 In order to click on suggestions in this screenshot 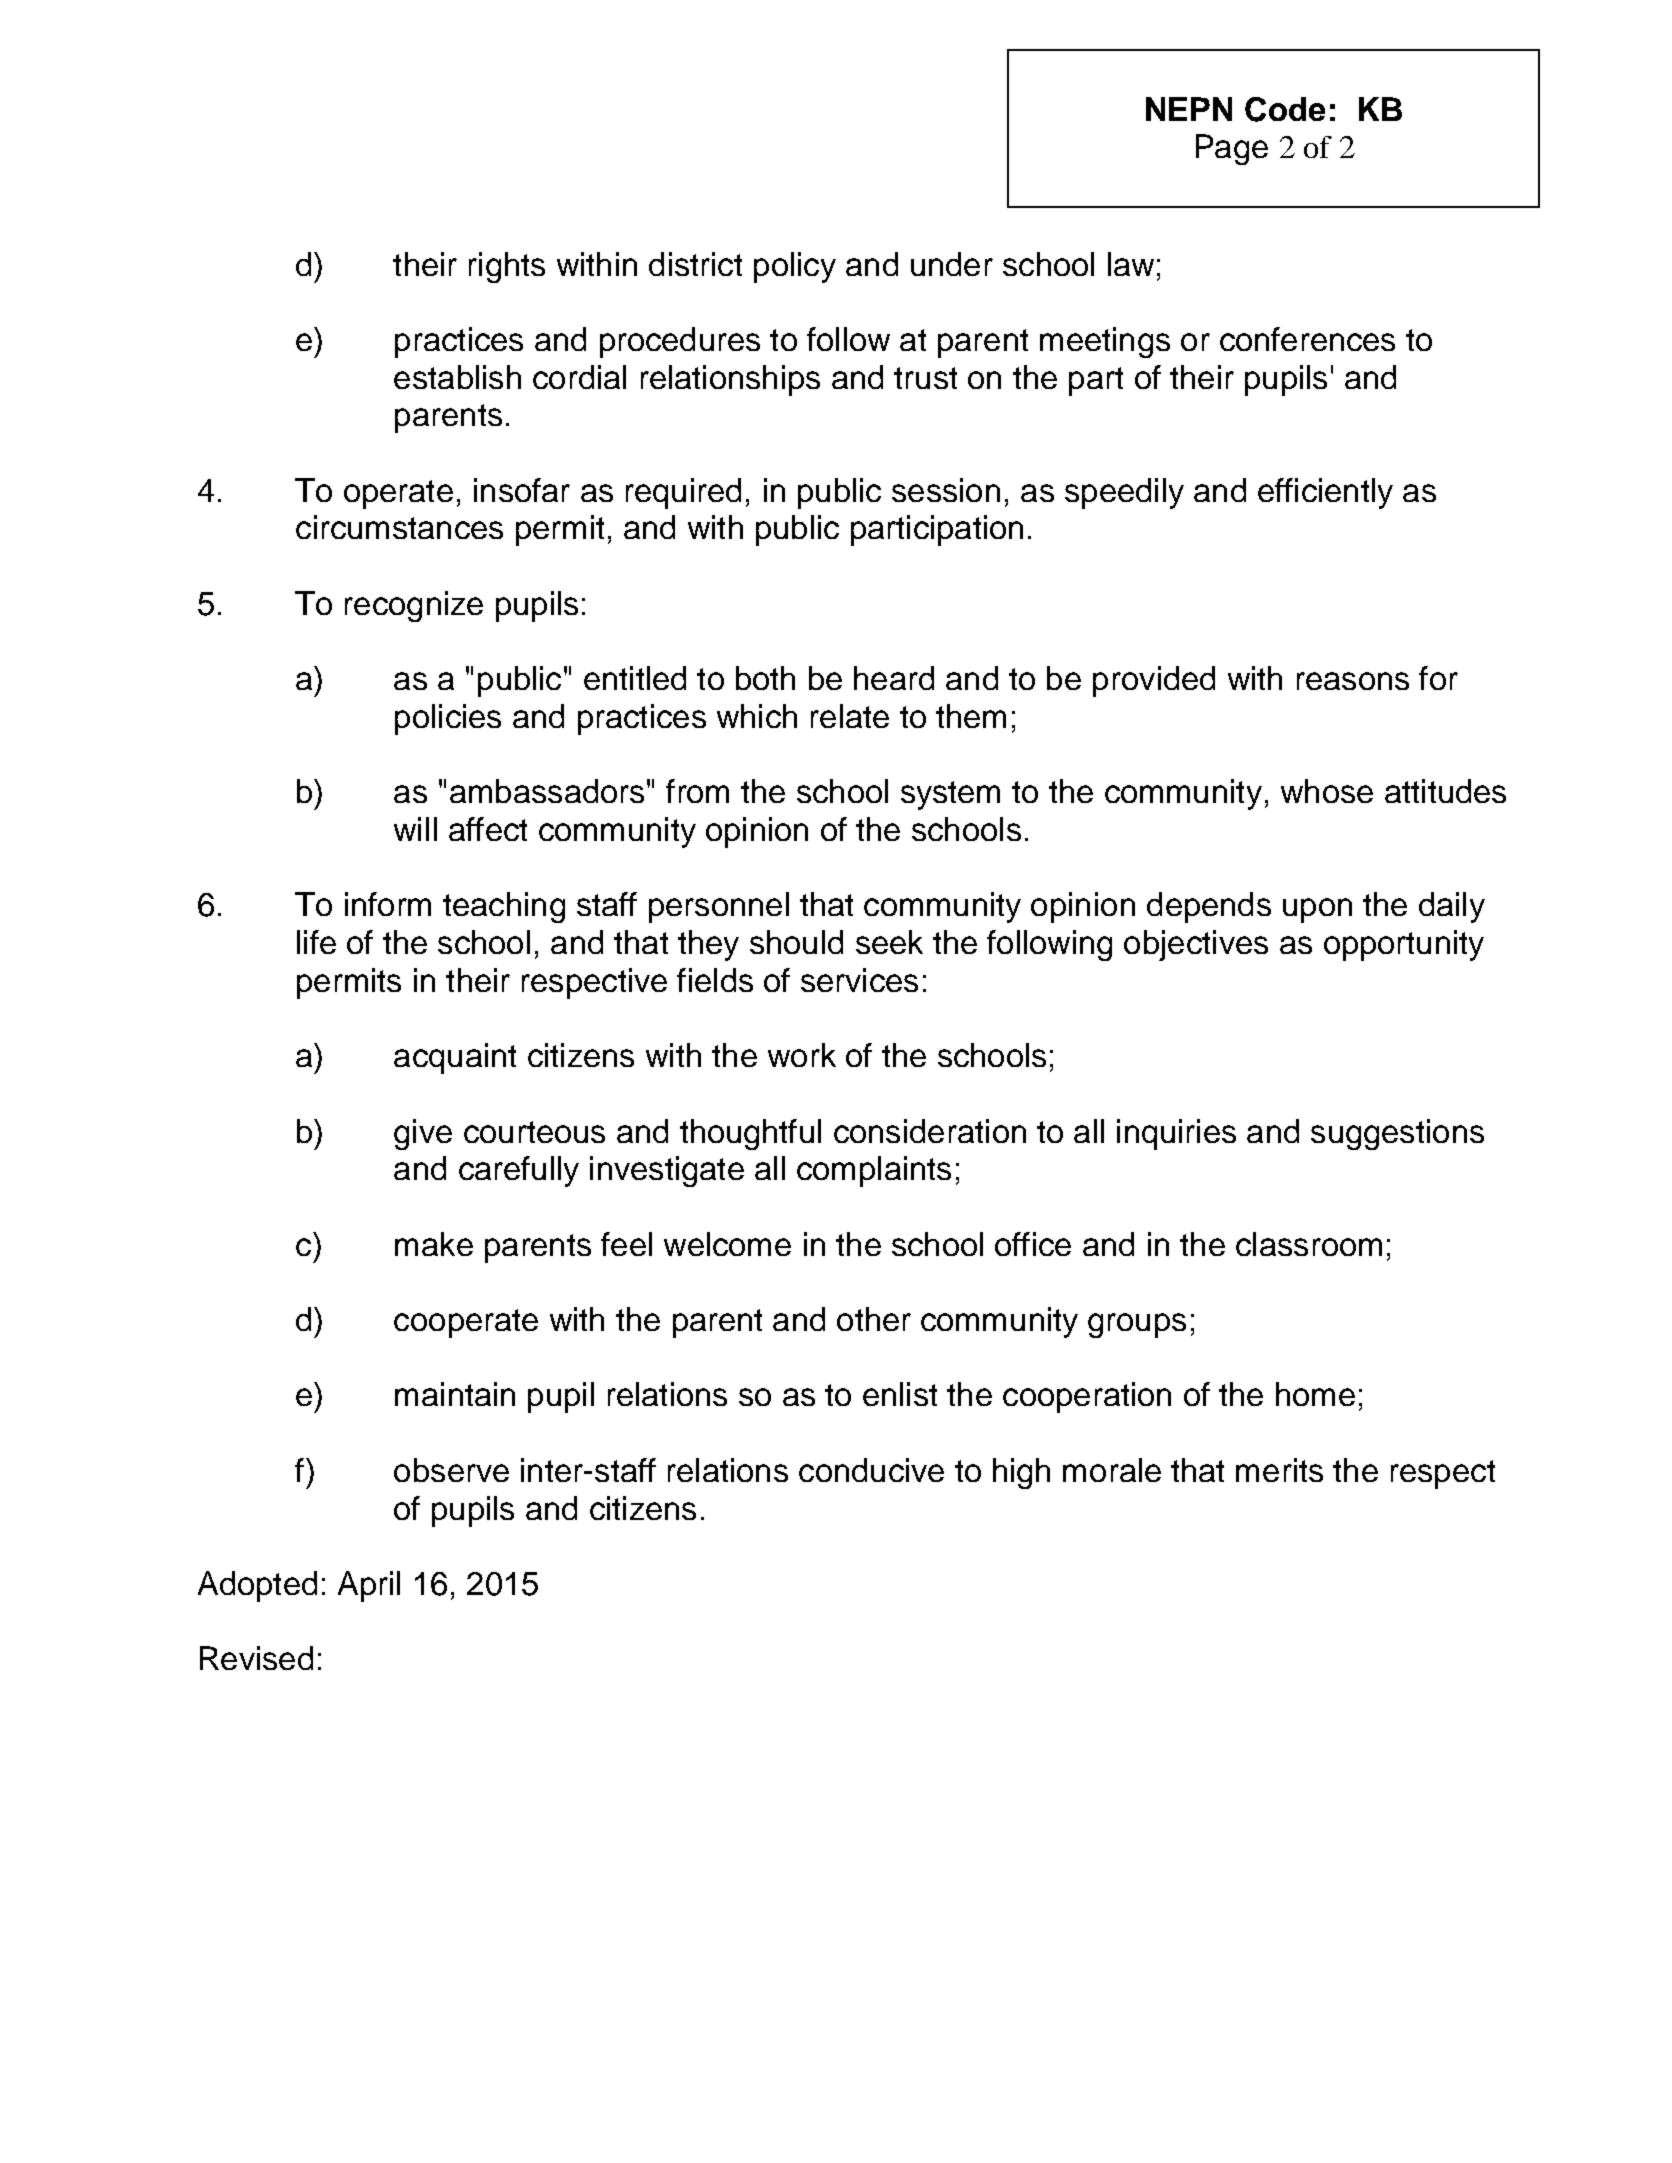, I will do `click(1397, 1134)`.
